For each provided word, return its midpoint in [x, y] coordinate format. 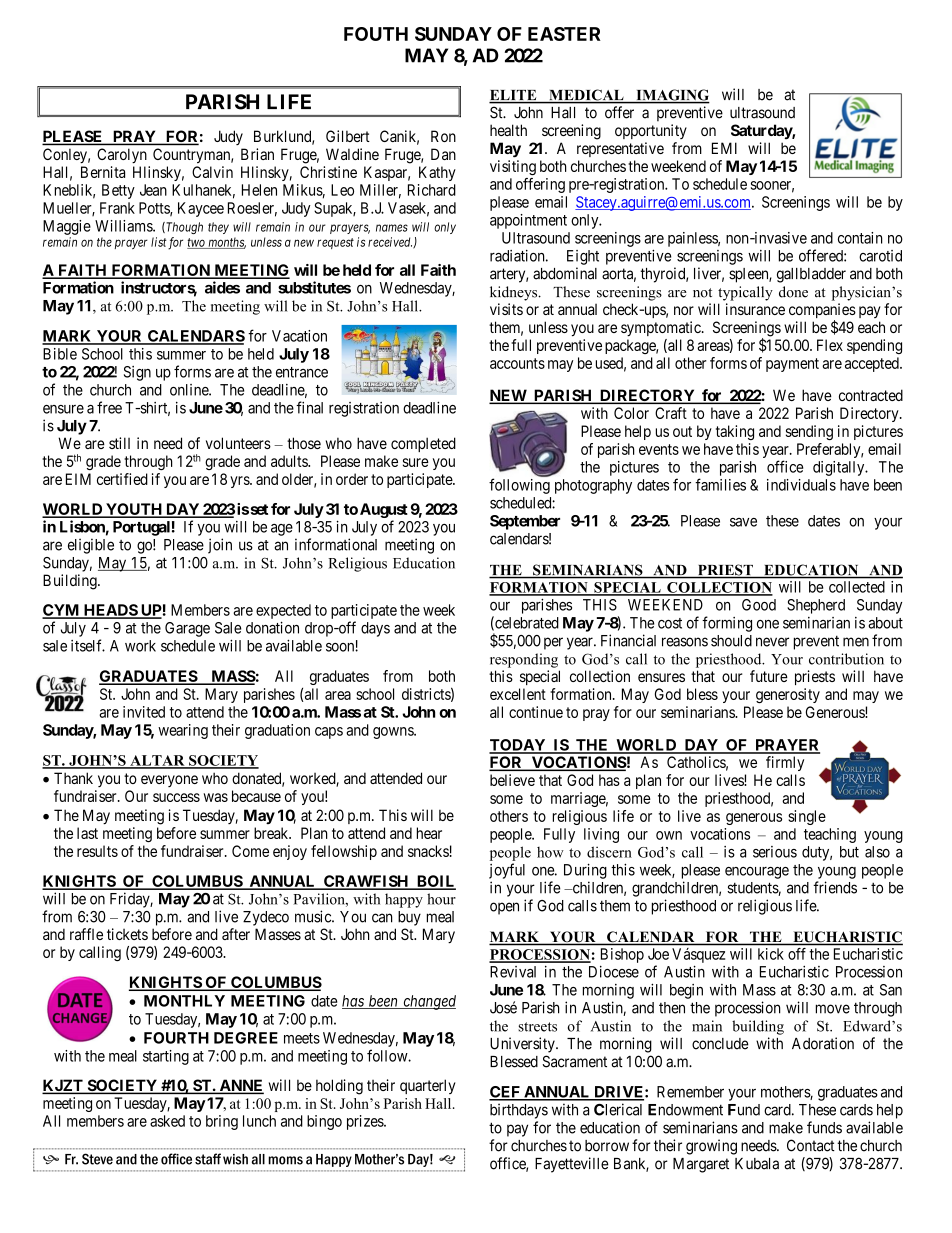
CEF [505, 1093]
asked [167, 1121]
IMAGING [672, 96]
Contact [811, 1145]
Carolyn [122, 156]
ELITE [514, 96]
